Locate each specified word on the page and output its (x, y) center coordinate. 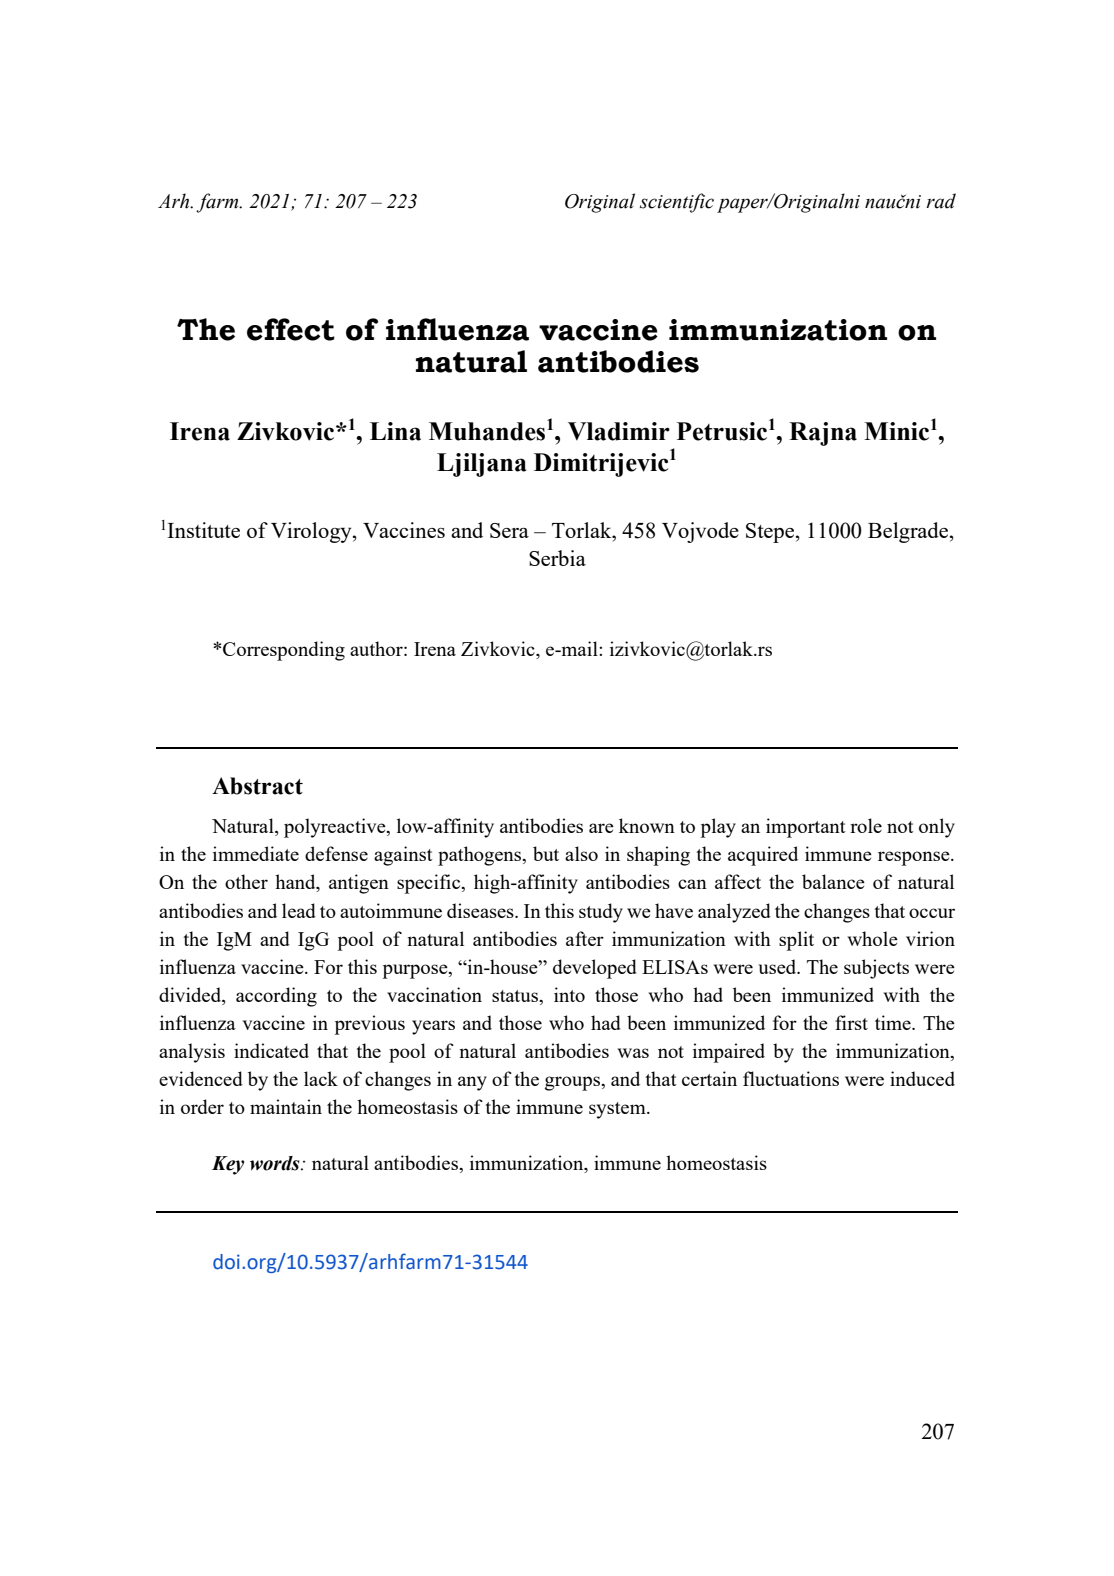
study (601, 913)
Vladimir (619, 431)
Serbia (557, 558)
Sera (509, 530)
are (601, 828)
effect (291, 329)
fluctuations (791, 1078)
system (618, 1110)
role (866, 825)
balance (833, 881)
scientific (677, 203)
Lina (395, 431)
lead (299, 910)
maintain (286, 1106)
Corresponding (284, 651)
